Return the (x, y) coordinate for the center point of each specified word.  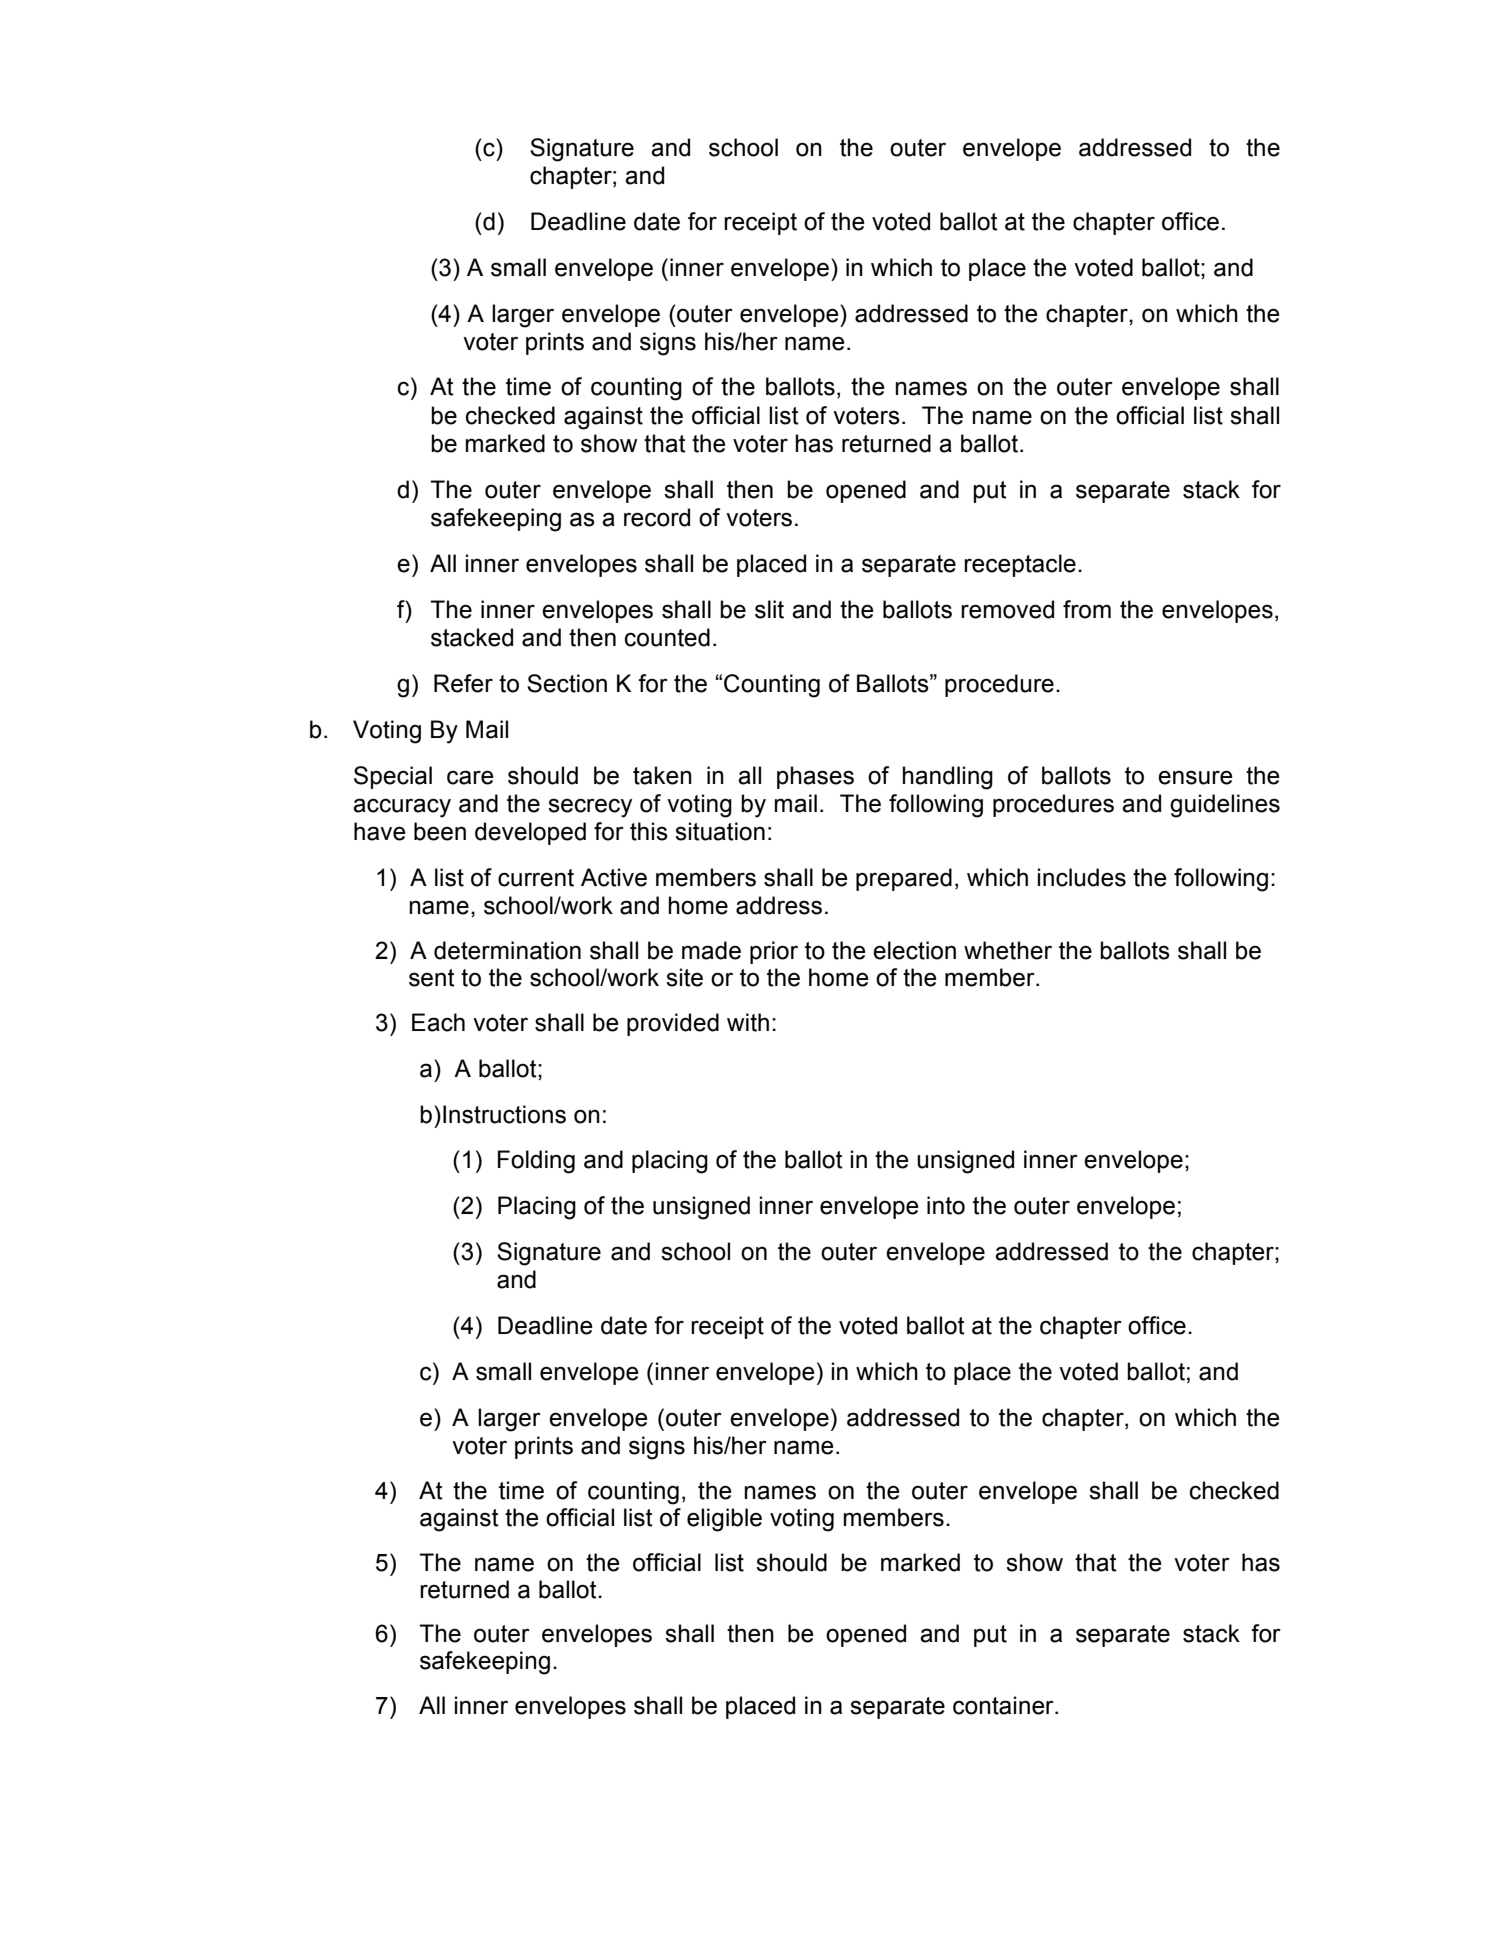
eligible (724, 1520)
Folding (536, 1162)
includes (1082, 877)
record (657, 517)
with (748, 1022)
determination (507, 950)
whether (1008, 950)
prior (774, 952)
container (1004, 1705)
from (1087, 609)
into (946, 1205)
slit (769, 609)
